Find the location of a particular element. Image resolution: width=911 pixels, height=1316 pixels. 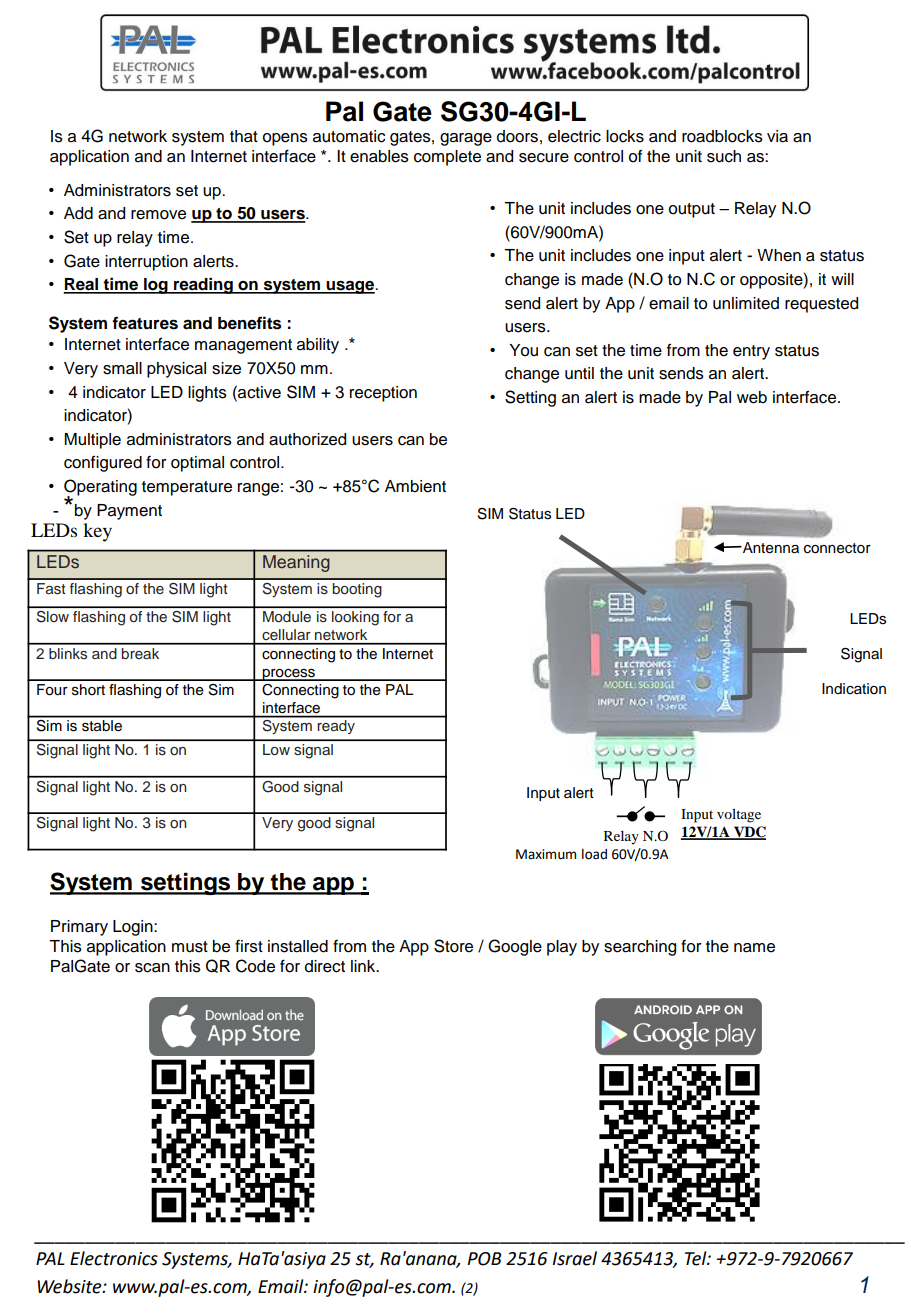

Israel is located at coordinates (574, 1258).
